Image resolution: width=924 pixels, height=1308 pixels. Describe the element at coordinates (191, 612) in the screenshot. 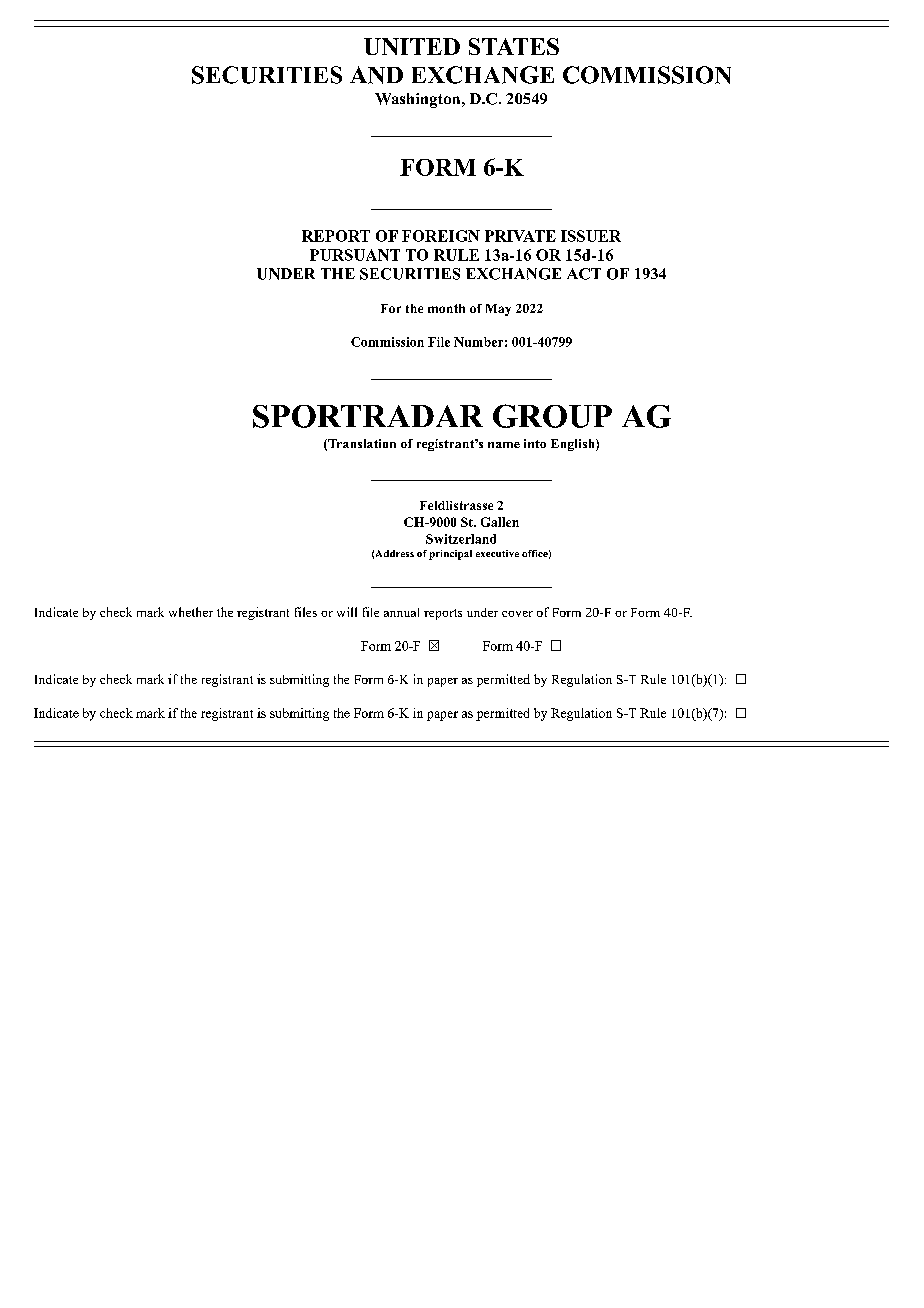

I see `whether` at that location.
